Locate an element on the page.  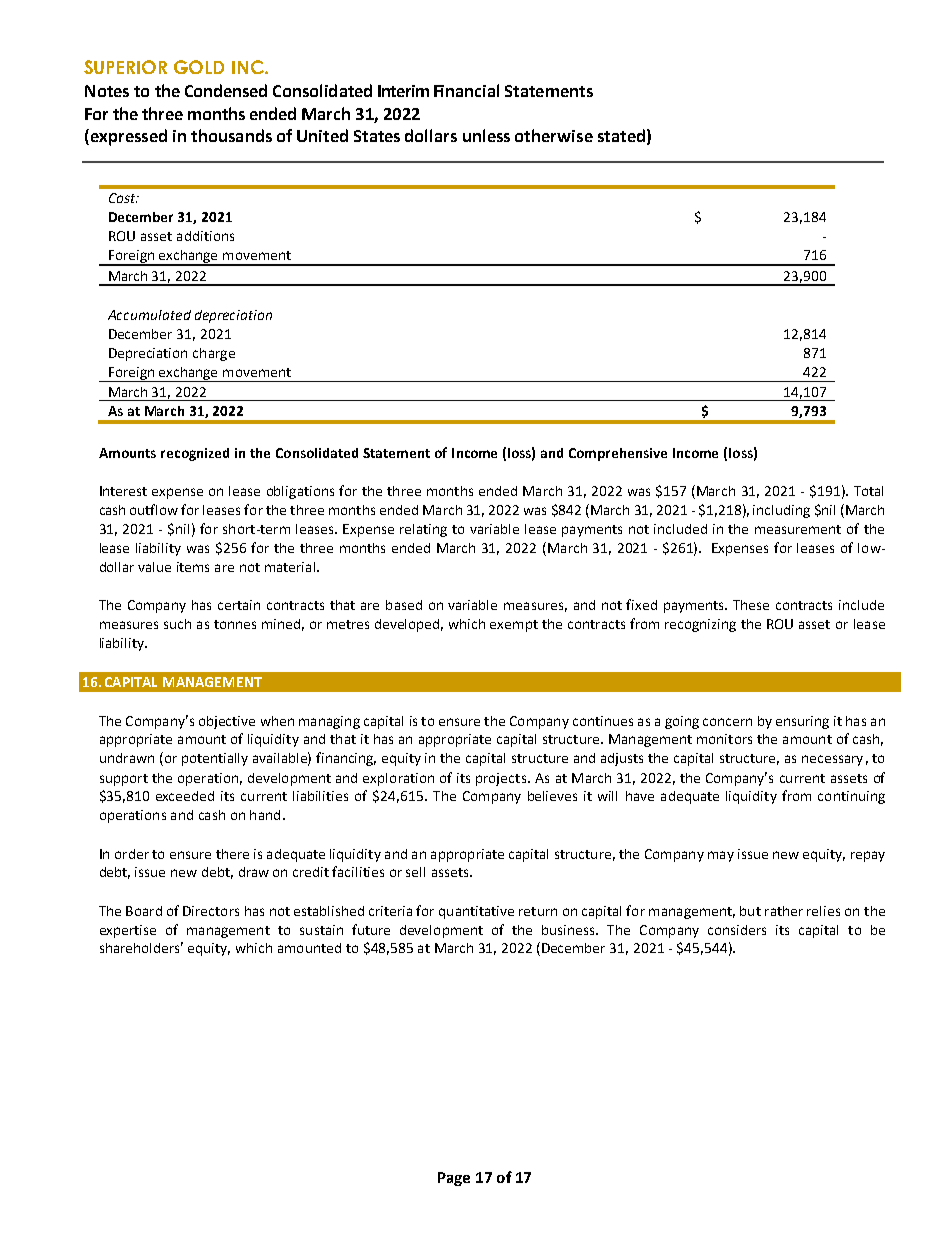
business is located at coordinates (569, 930).
